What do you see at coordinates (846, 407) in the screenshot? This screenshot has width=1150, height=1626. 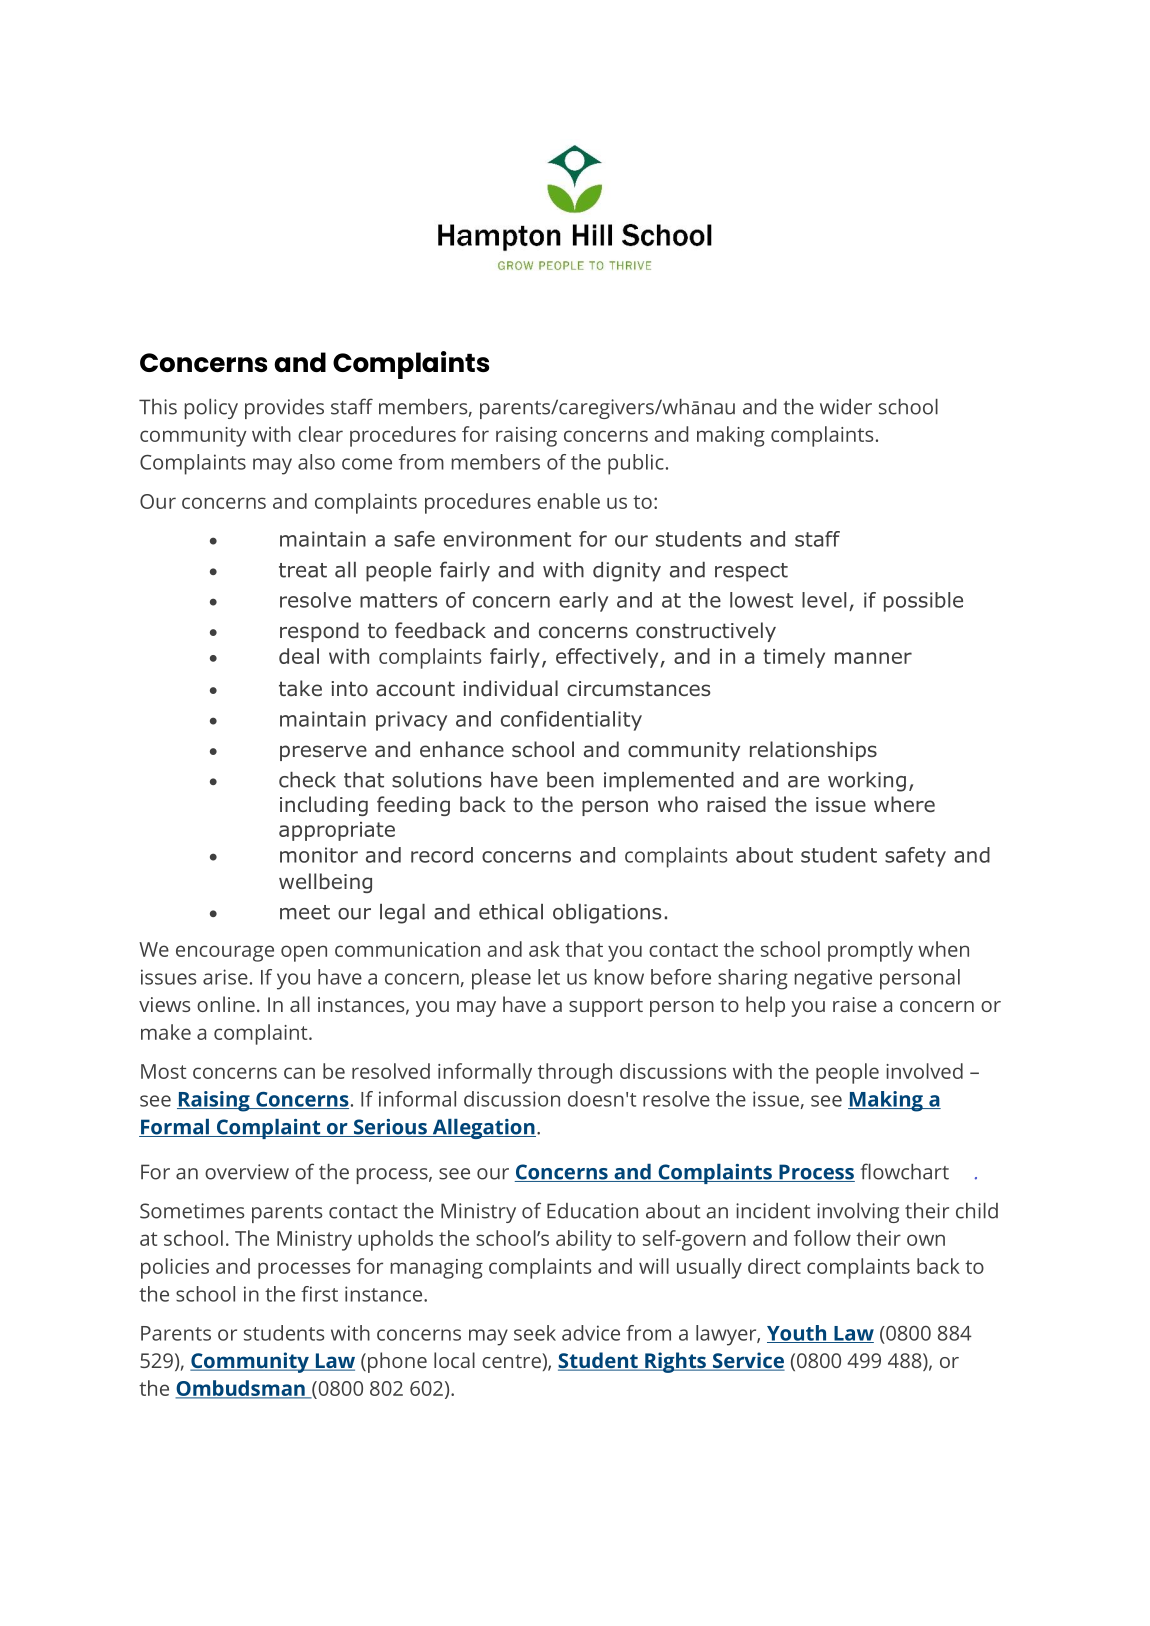 I see `wider` at bounding box center [846, 407].
